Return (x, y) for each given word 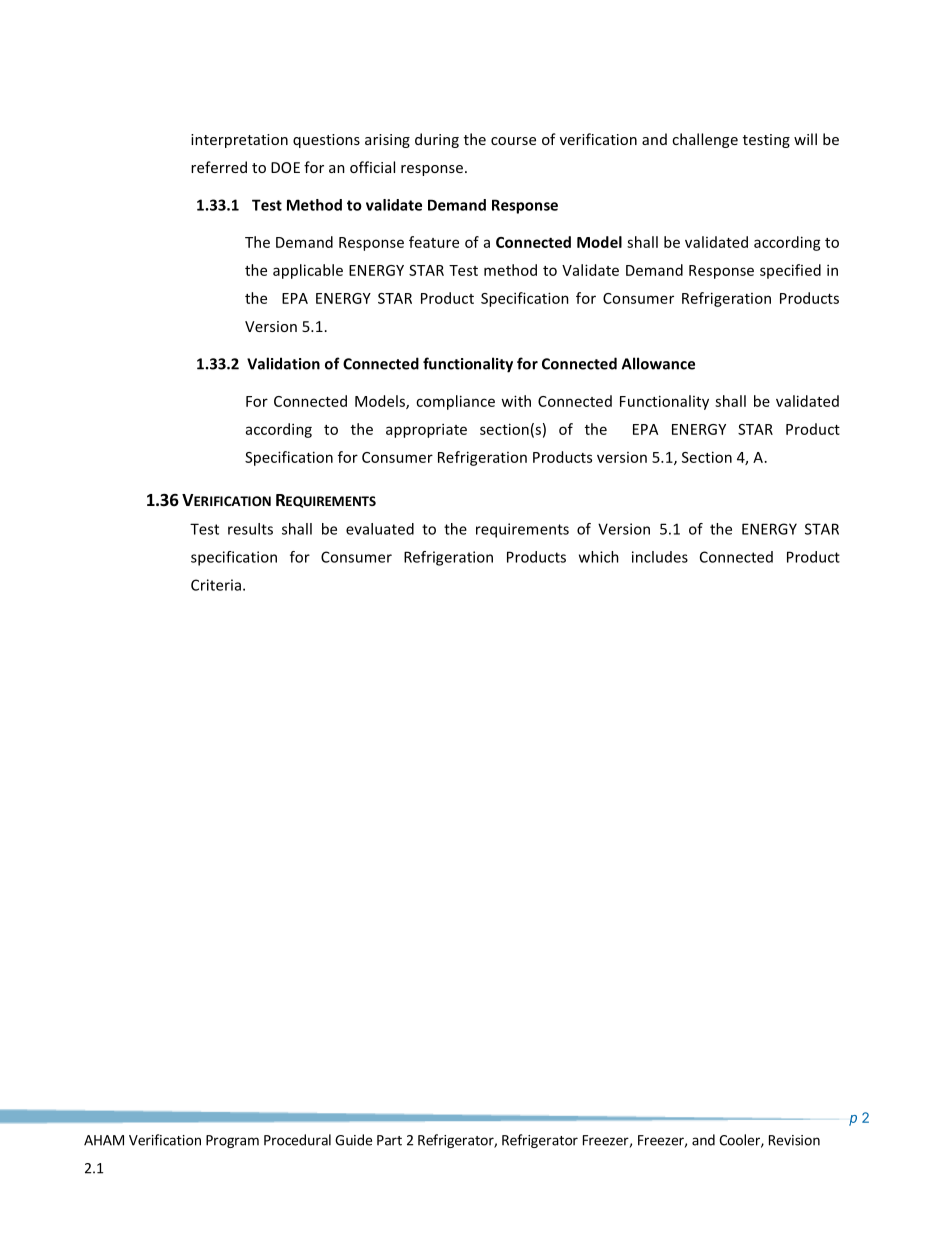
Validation (283, 363)
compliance (455, 402)
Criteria (217, 585)
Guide (353, 1140)
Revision (794, 1140)
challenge (705, 140)
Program (232, 1141)
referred (219, 167)
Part (389, 1140)
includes (660, 557)
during (437, 140)
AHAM (104, 1140)
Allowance (658, 363)
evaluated (380, 529)
